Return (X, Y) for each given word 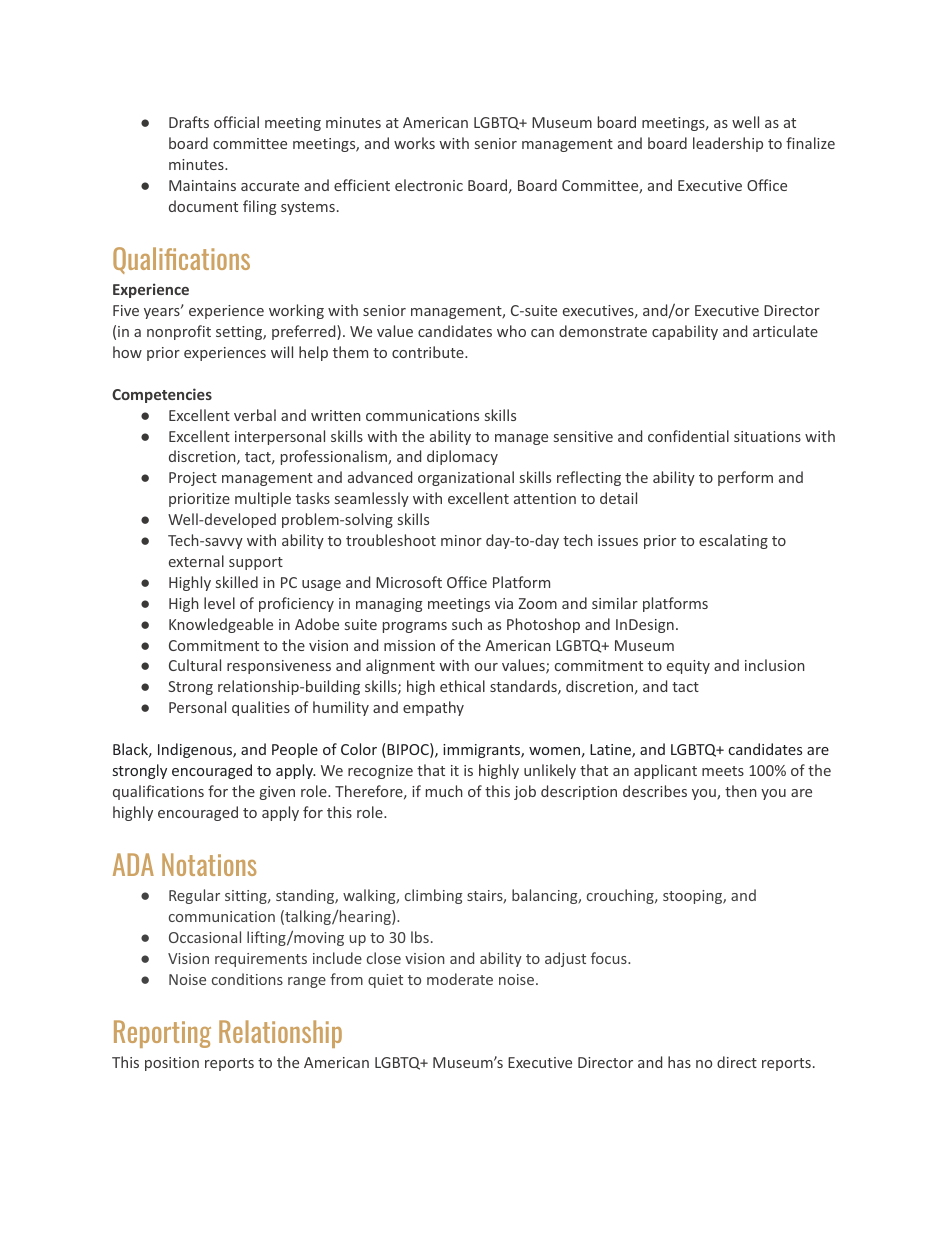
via (504, 603)
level (219, 603)
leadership (728, 144)
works (414, 143)
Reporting (162, 1034)
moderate (460, 979)
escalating (733, 541)
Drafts (189, 122)
